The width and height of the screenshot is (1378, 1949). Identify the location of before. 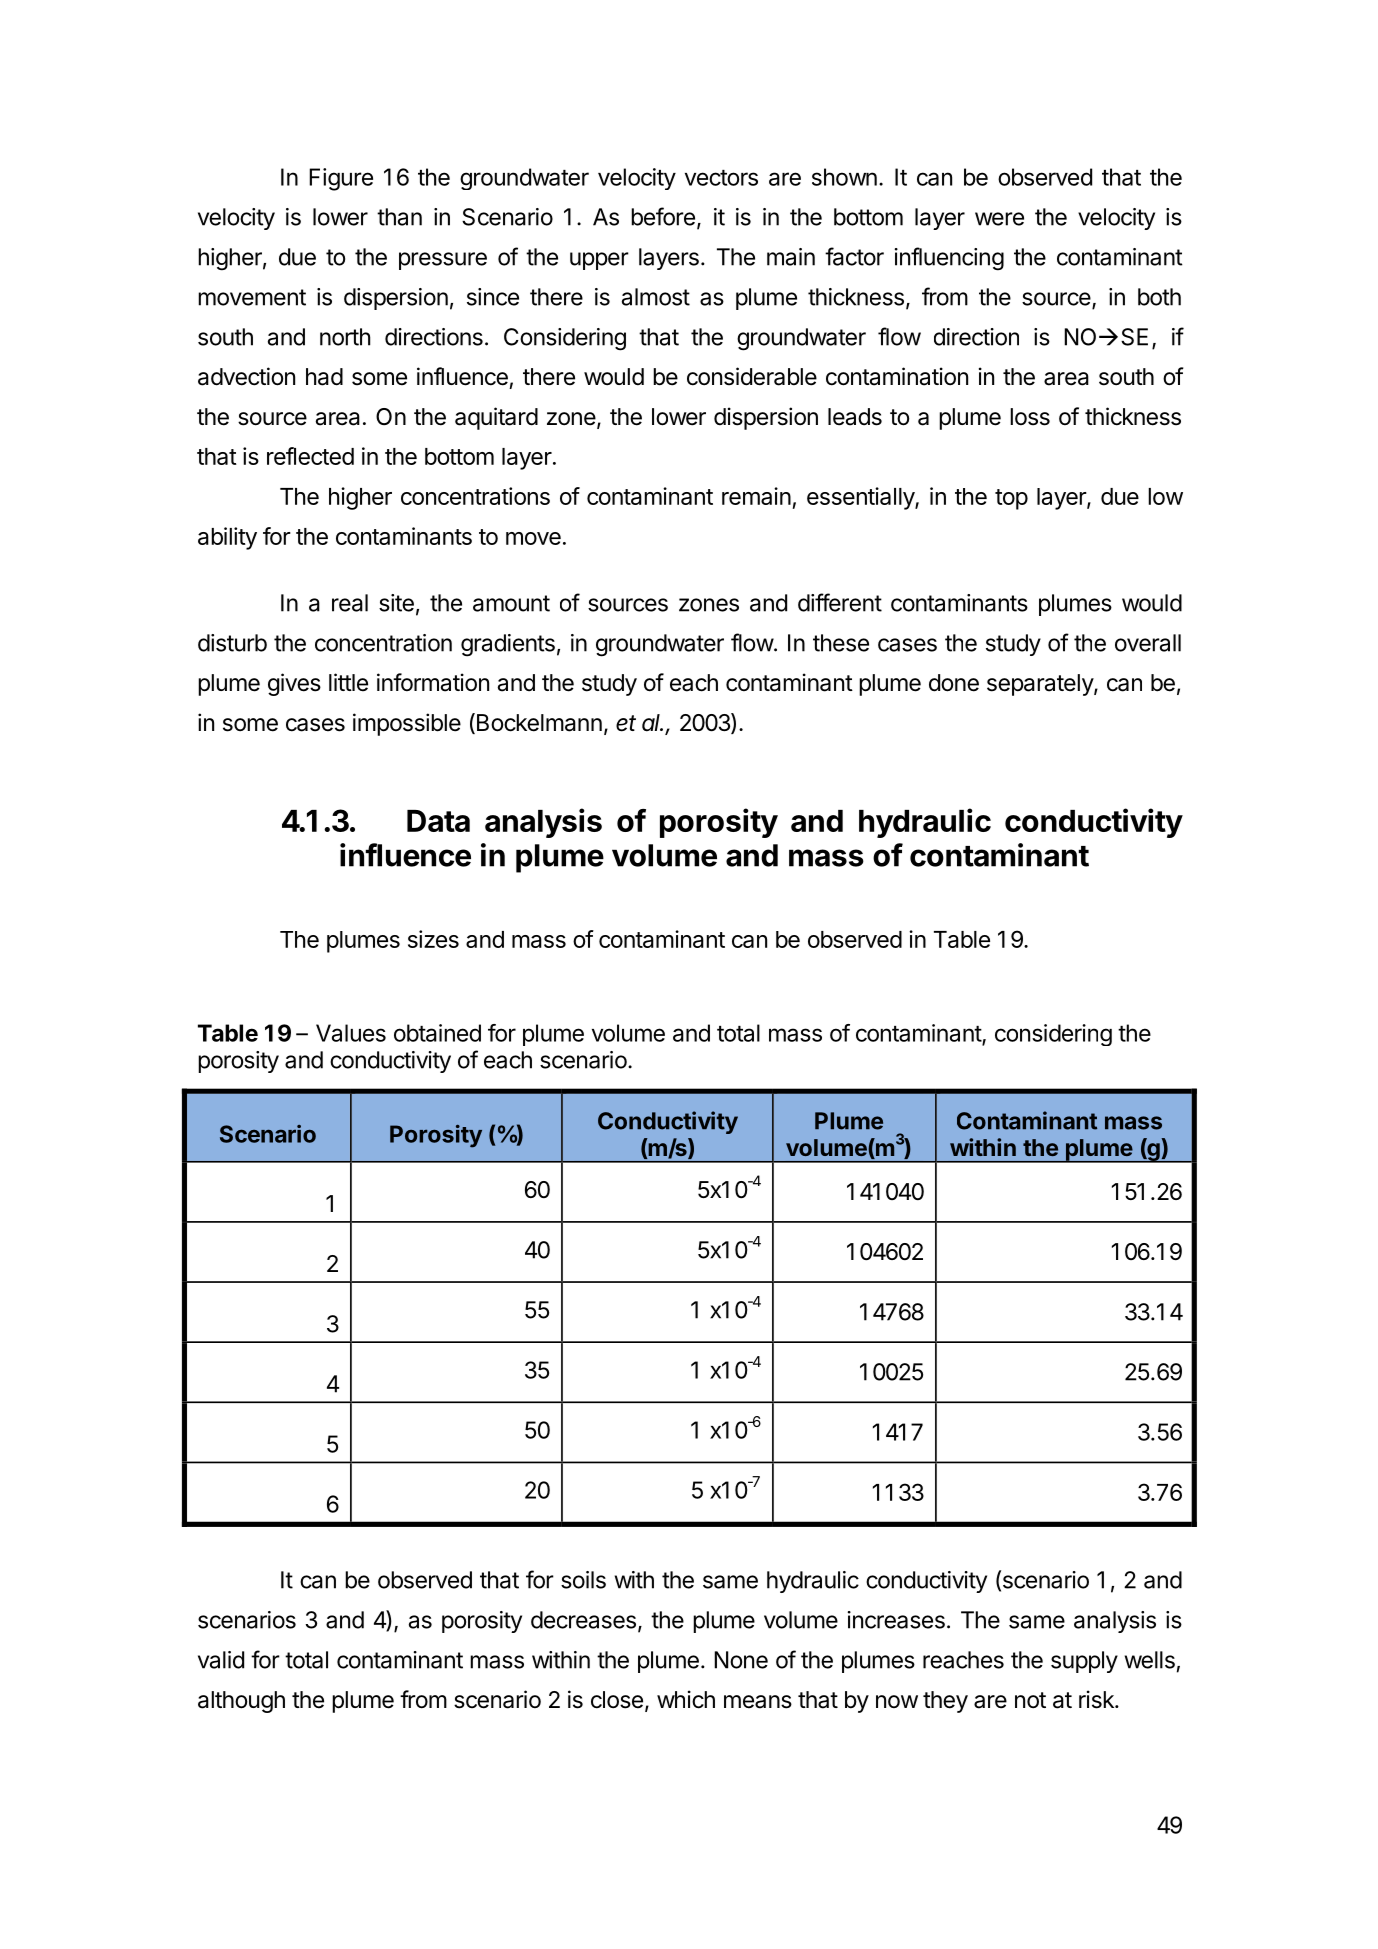
(663, 216).
